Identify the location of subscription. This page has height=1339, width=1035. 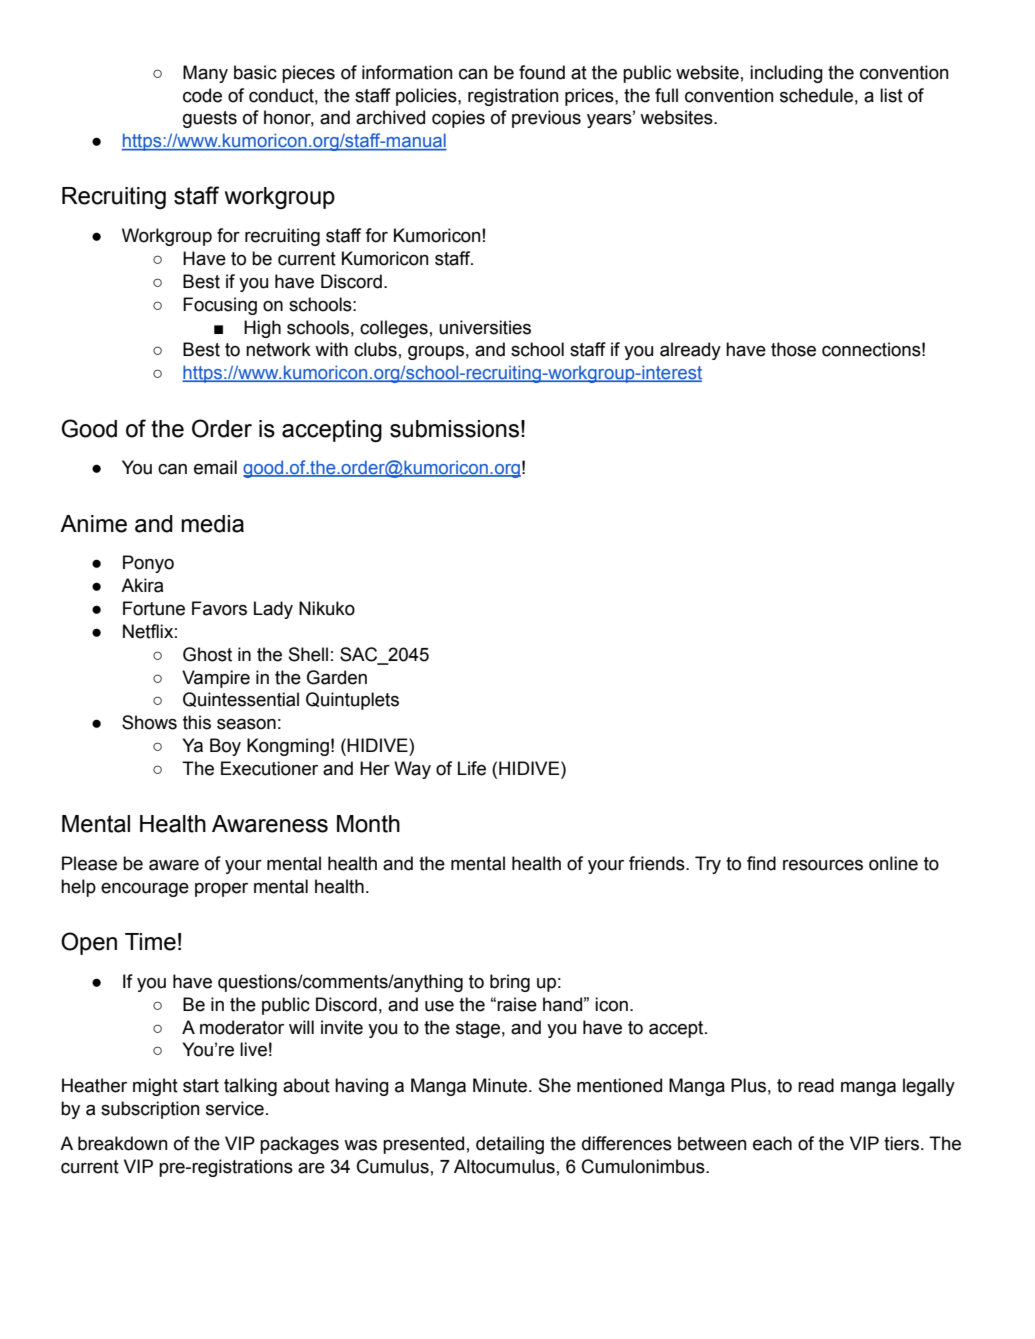
(150, 1110).
